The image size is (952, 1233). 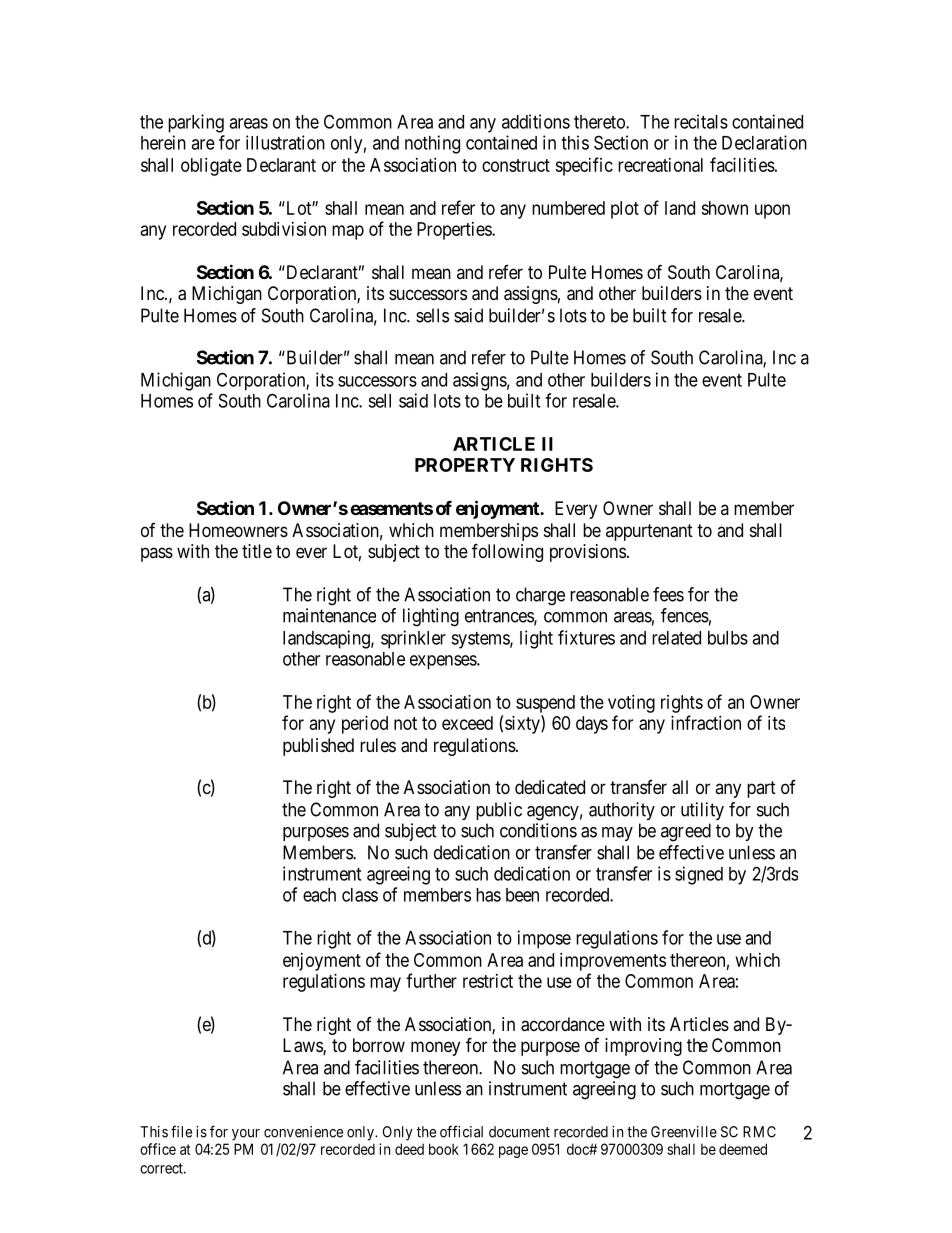 What do you see at coordinates (211, 167) in the screenshot?
I see `obligate` at bounding box center [211, 167].
